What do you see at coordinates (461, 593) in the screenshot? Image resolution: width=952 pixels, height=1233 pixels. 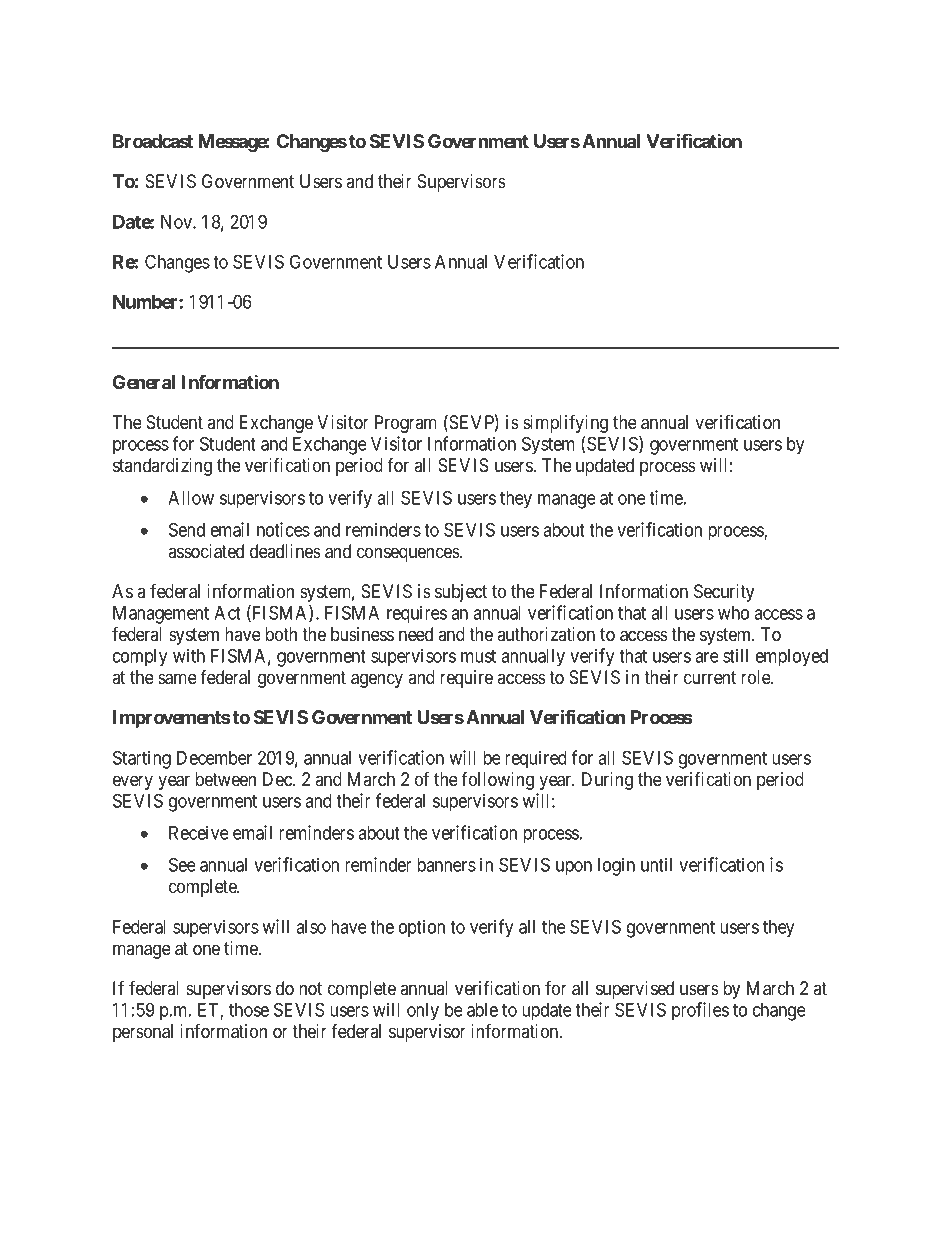 I see `subject` at bounding box center [461, 593].
